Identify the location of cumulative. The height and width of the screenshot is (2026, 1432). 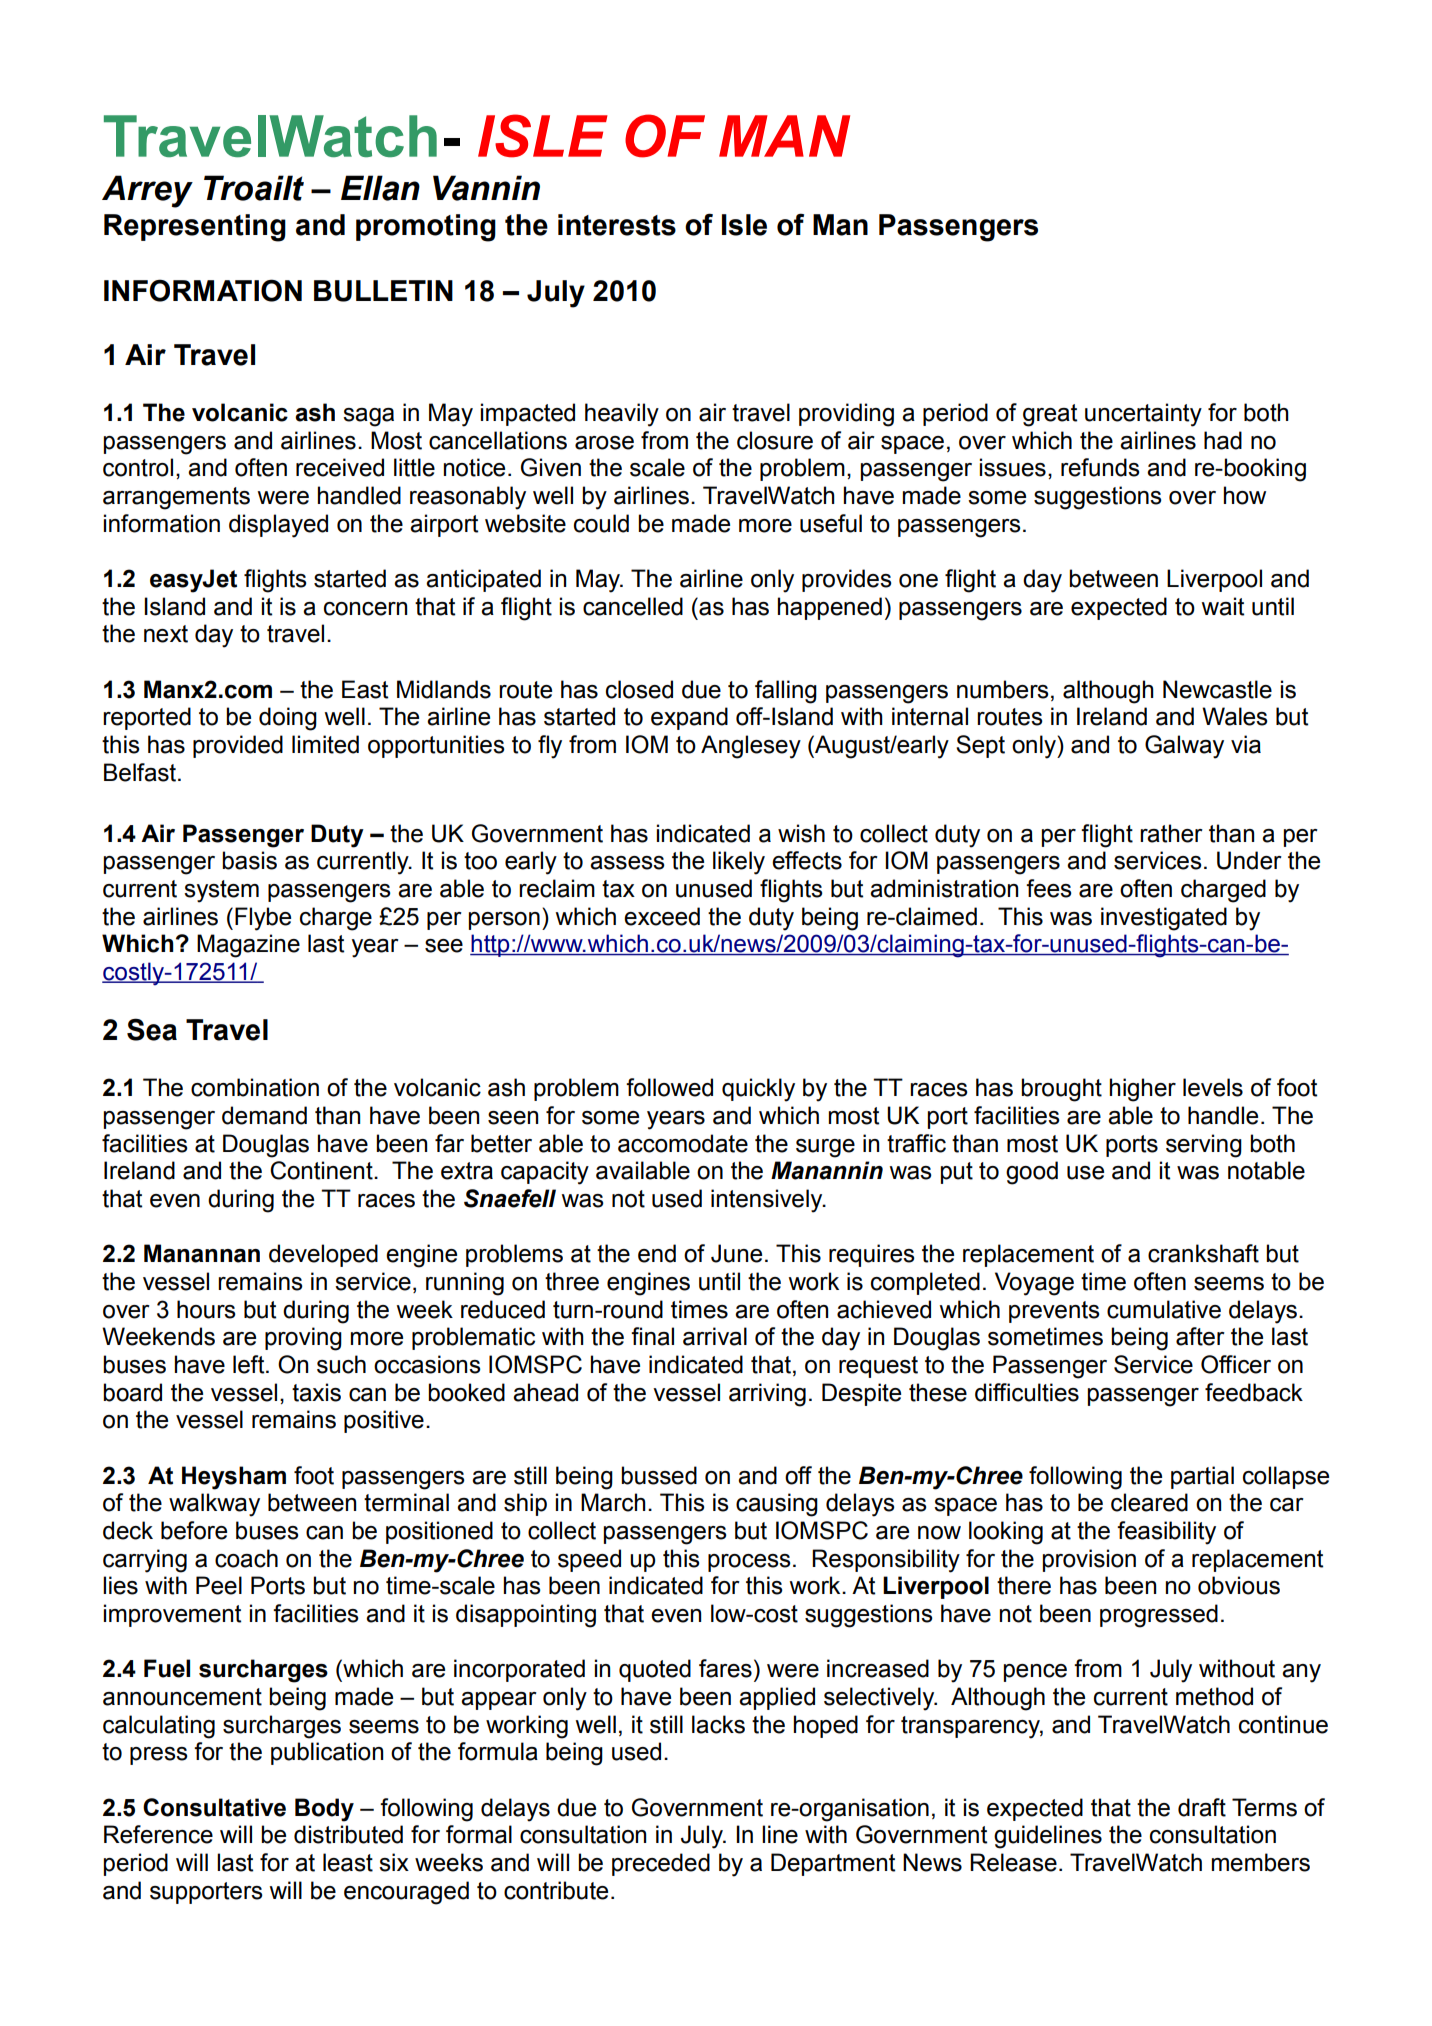
(1164, 1309).
